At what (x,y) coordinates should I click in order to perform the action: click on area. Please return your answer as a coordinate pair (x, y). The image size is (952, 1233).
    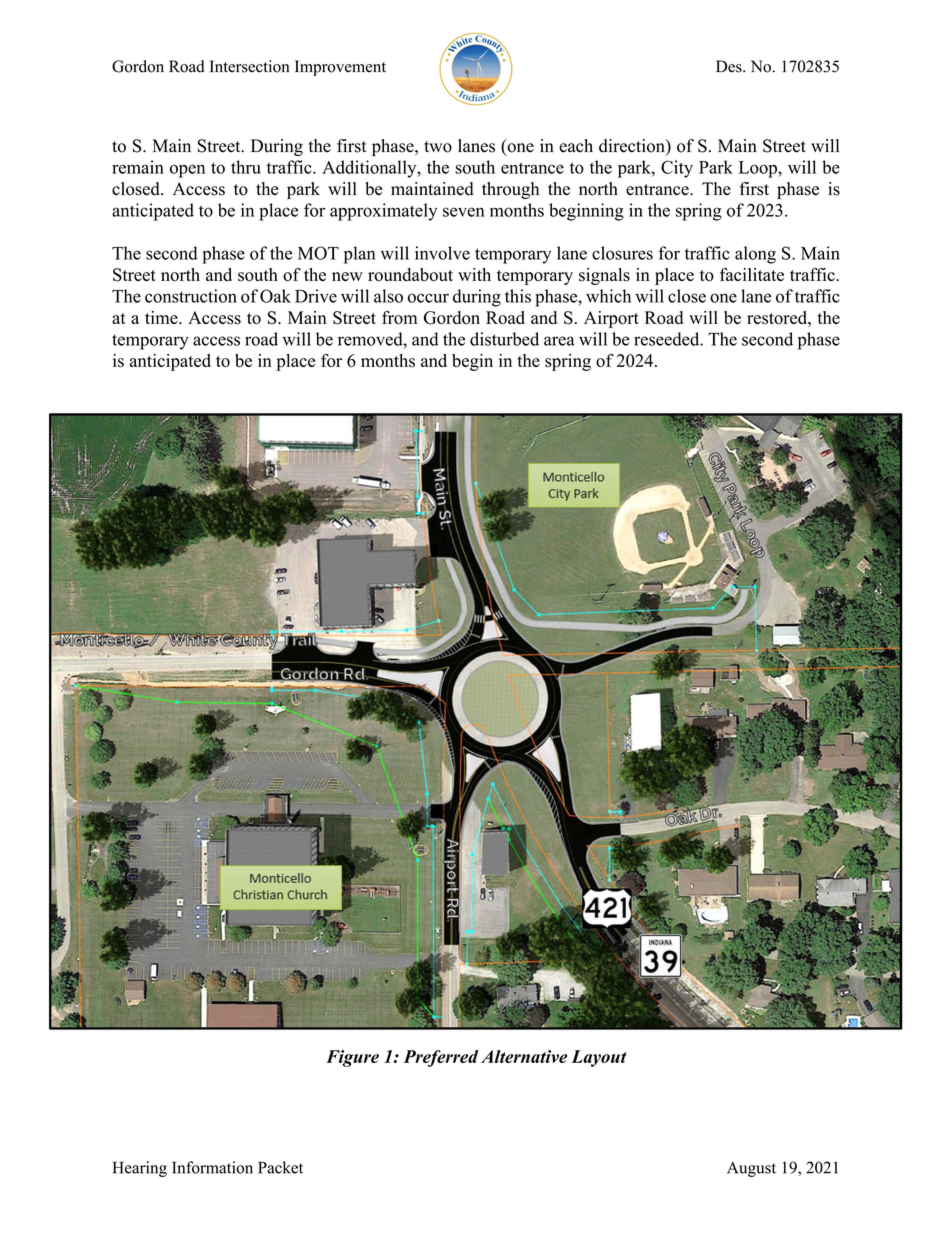
    Looking at the image, I should click on (559, 341).
